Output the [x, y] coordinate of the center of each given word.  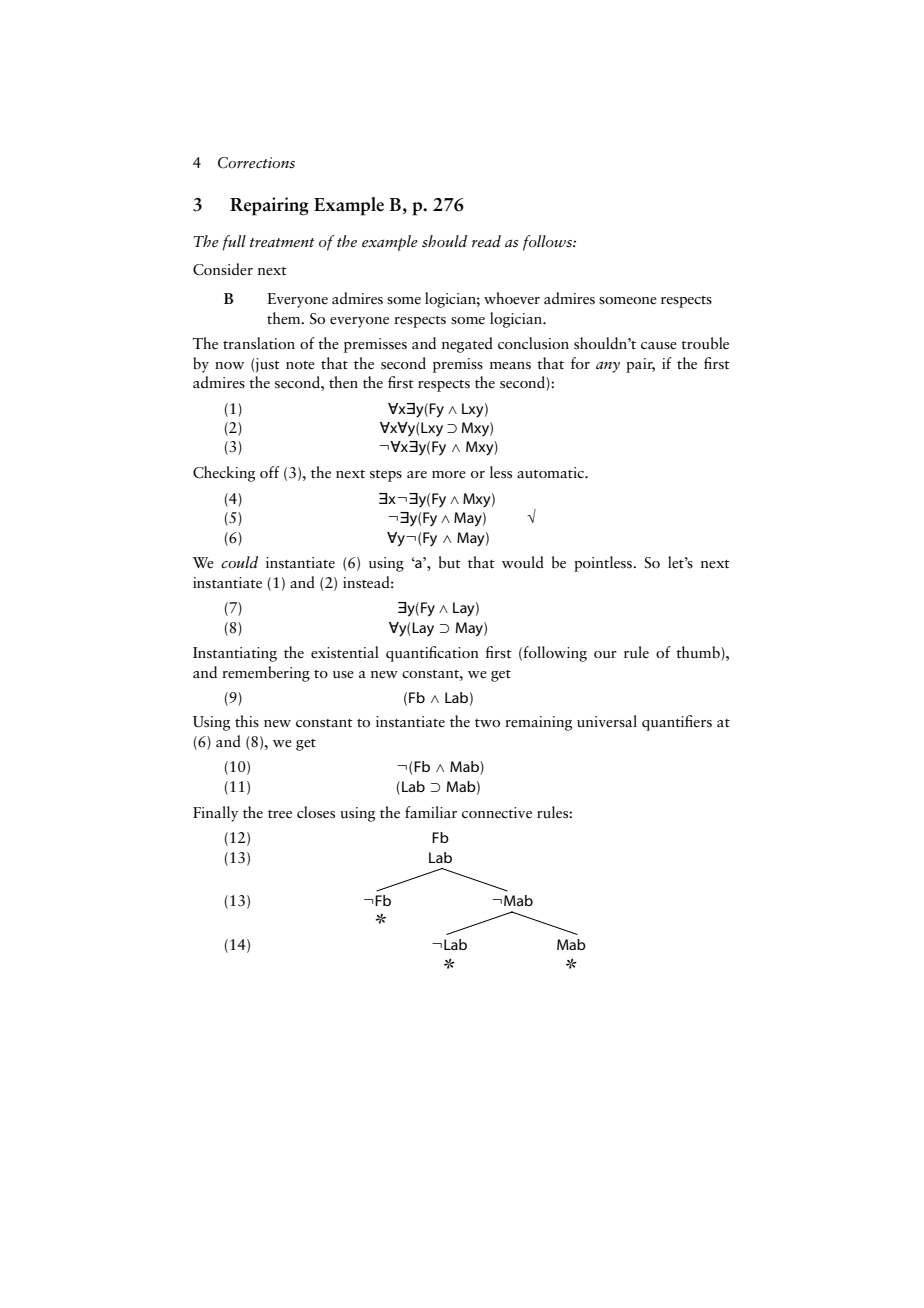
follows [548, 243]
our [605, 655]
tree [280, 814]
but [450, 562]
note [300, 365]
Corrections [256, 163]
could [239, 562]
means [510, 366]
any [608, 367]
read [486, 241]
